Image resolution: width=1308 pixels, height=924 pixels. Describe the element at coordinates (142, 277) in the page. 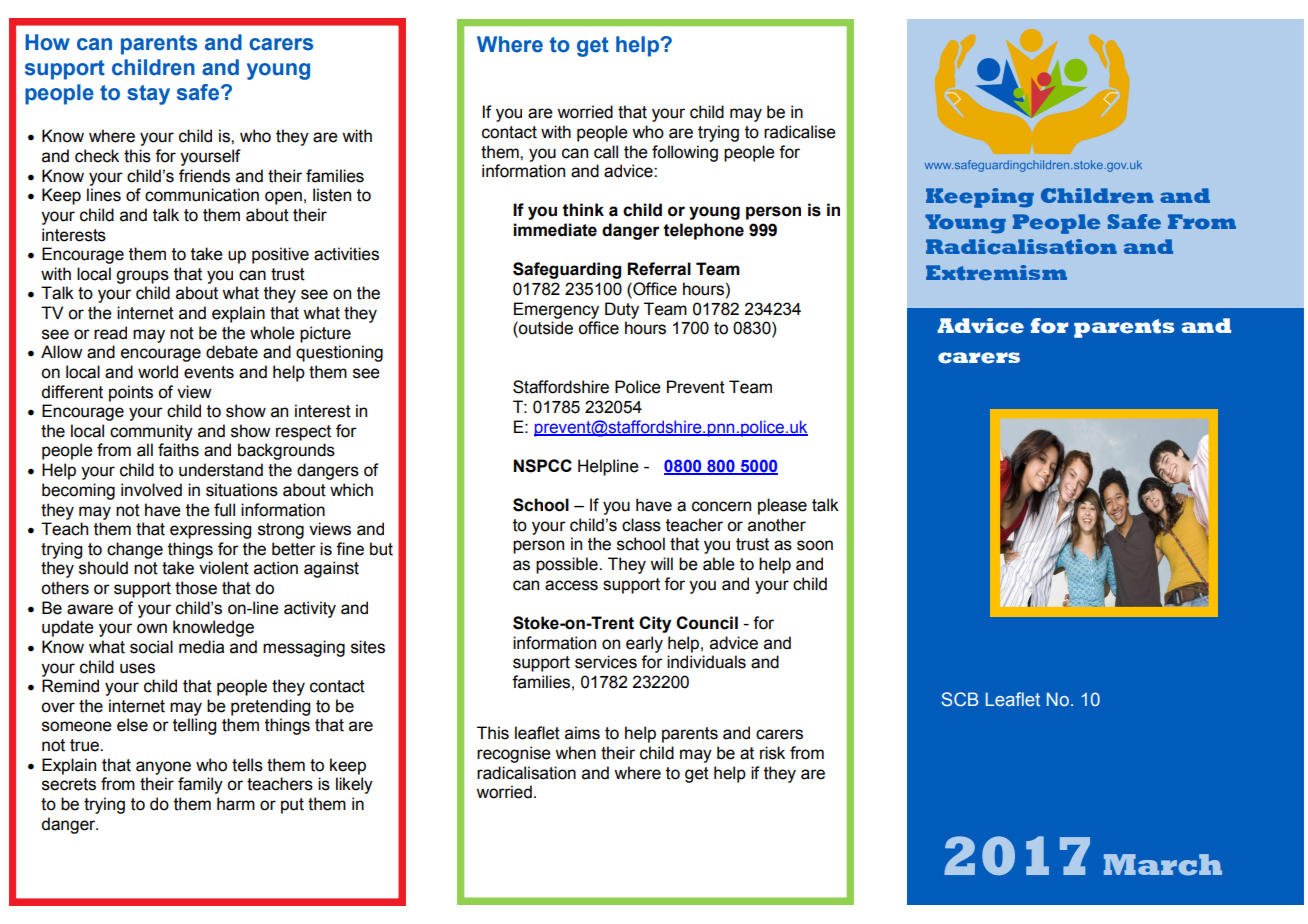

I see `groups` at that location.
